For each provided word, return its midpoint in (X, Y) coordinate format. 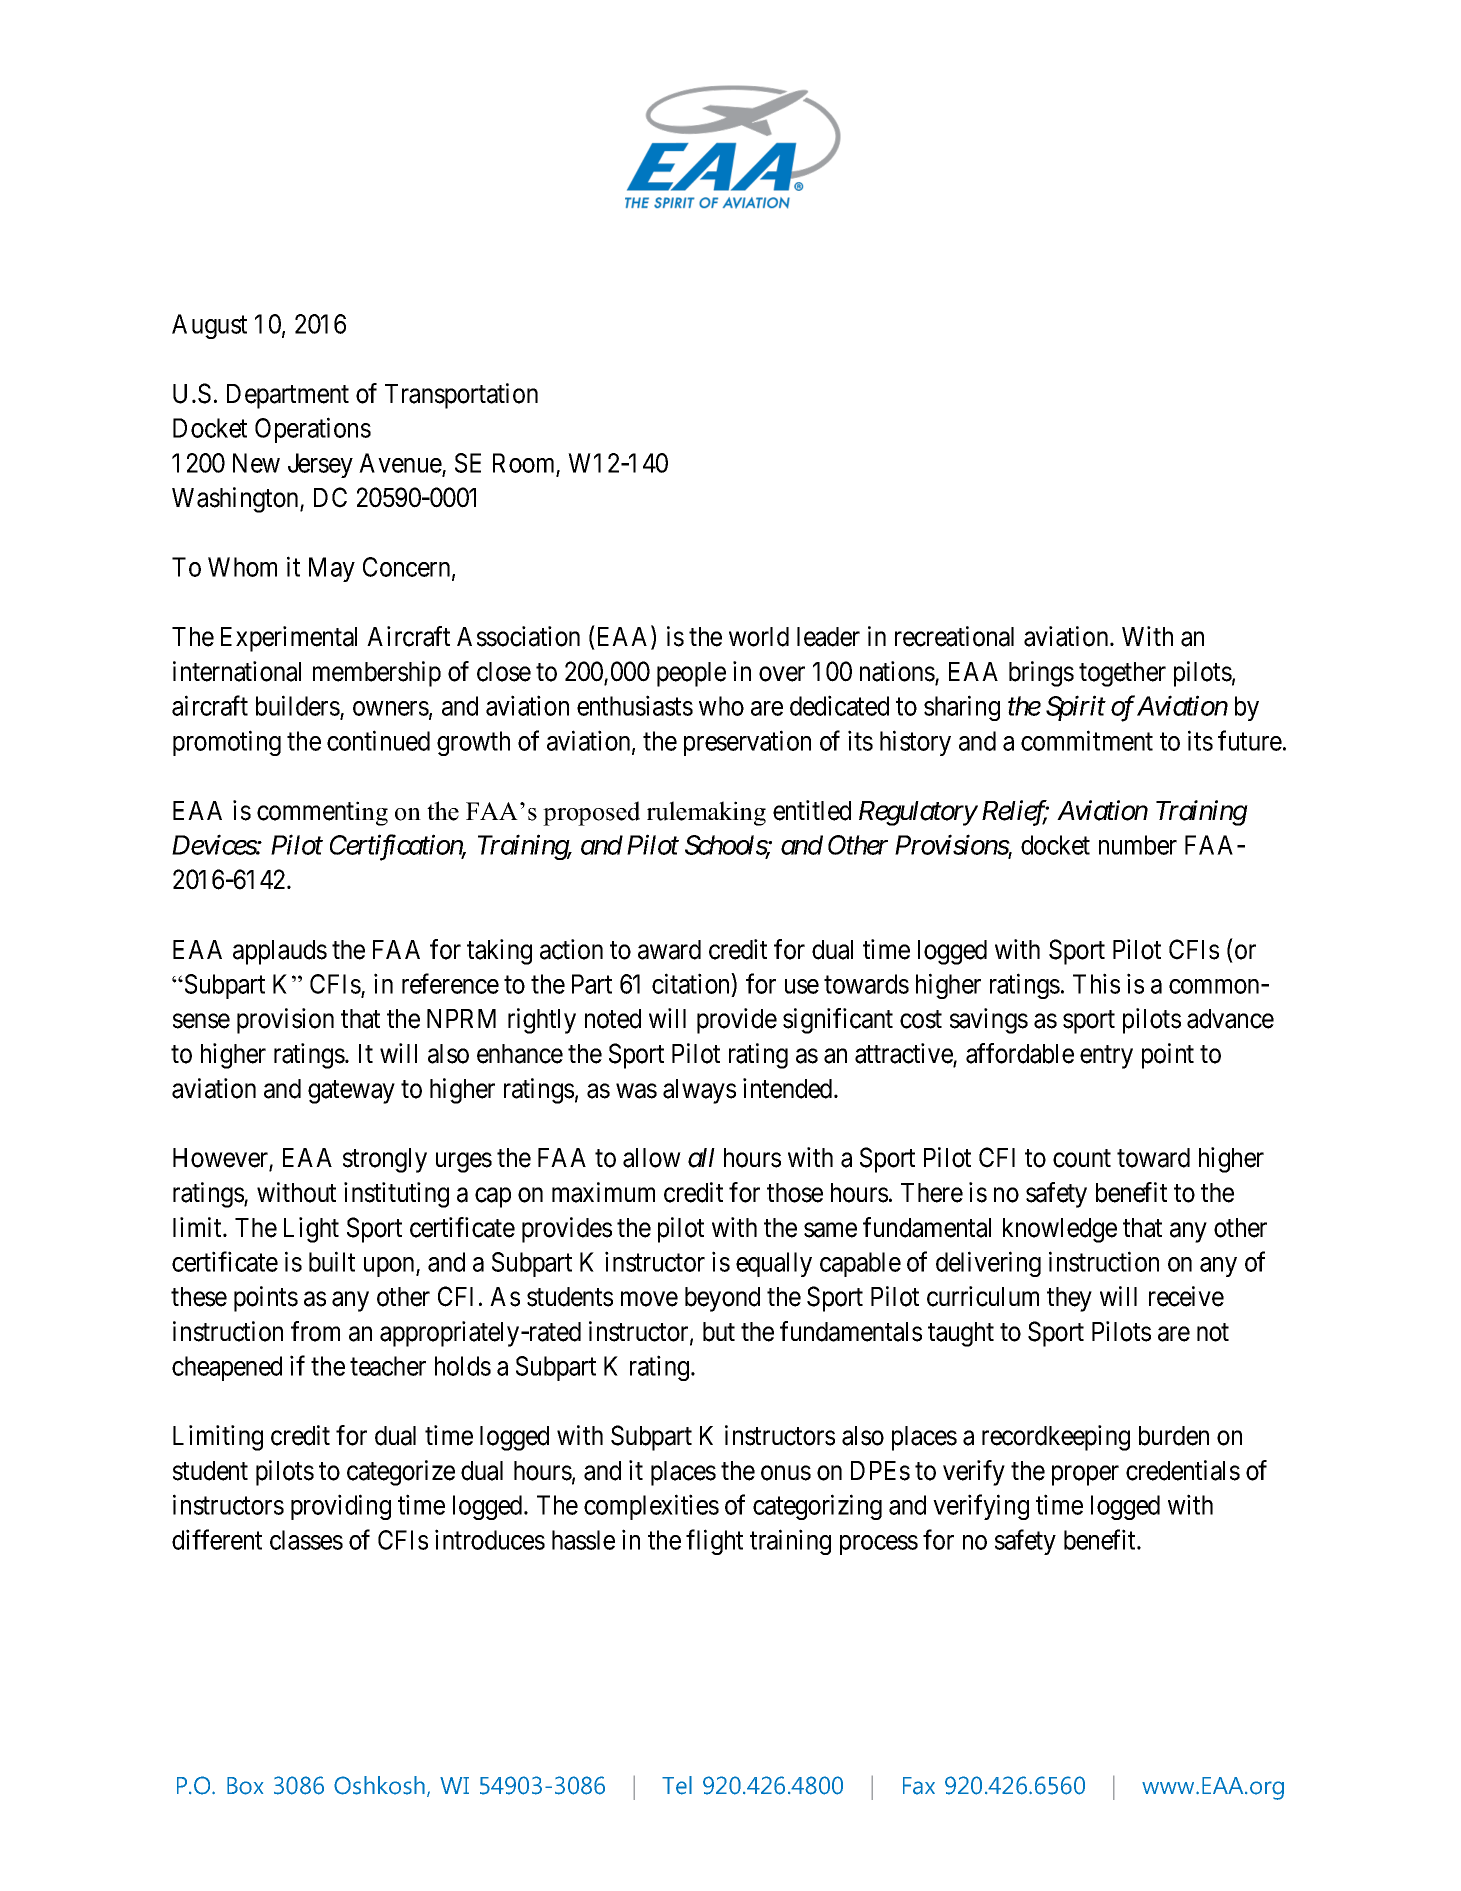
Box (245, 1786)
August (209, 326)
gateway (351, 1092)
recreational (954, 636)
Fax (919, 1786)
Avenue (401, 464)
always (699, 1091)
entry (1106, 1057)
